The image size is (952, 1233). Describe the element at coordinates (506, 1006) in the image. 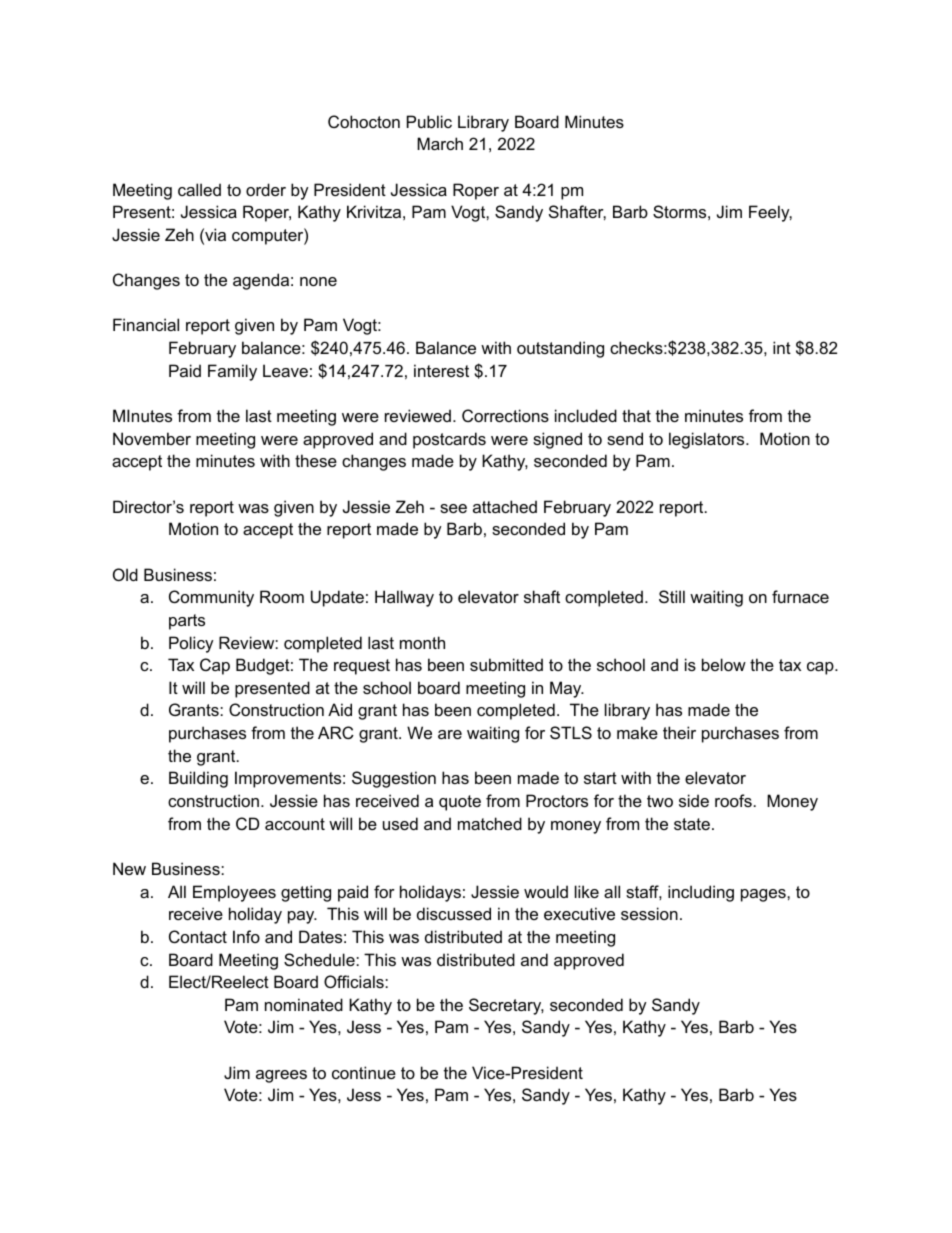

I see `Secretary` at that location.
